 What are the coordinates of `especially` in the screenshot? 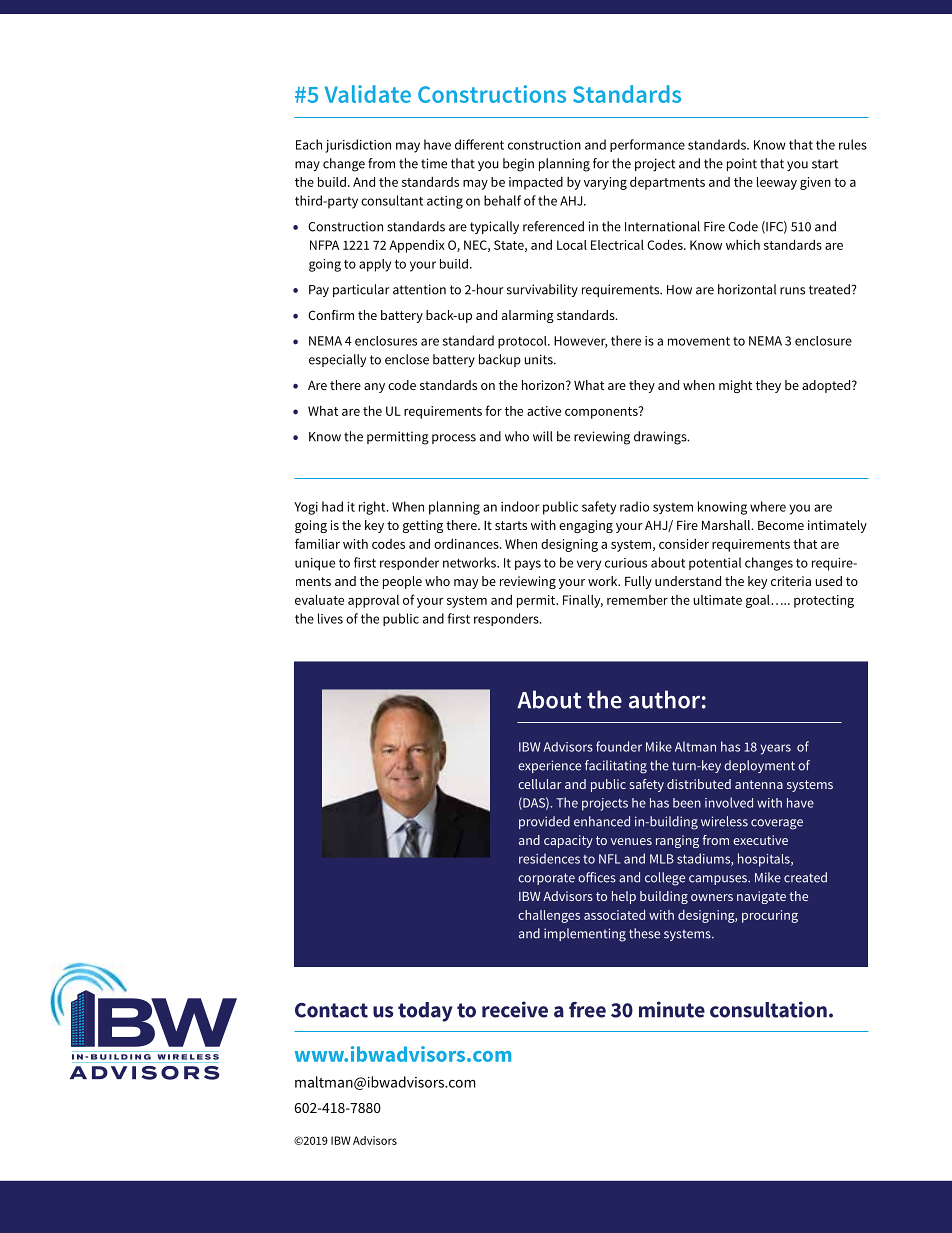 It's located at (337, 360).
